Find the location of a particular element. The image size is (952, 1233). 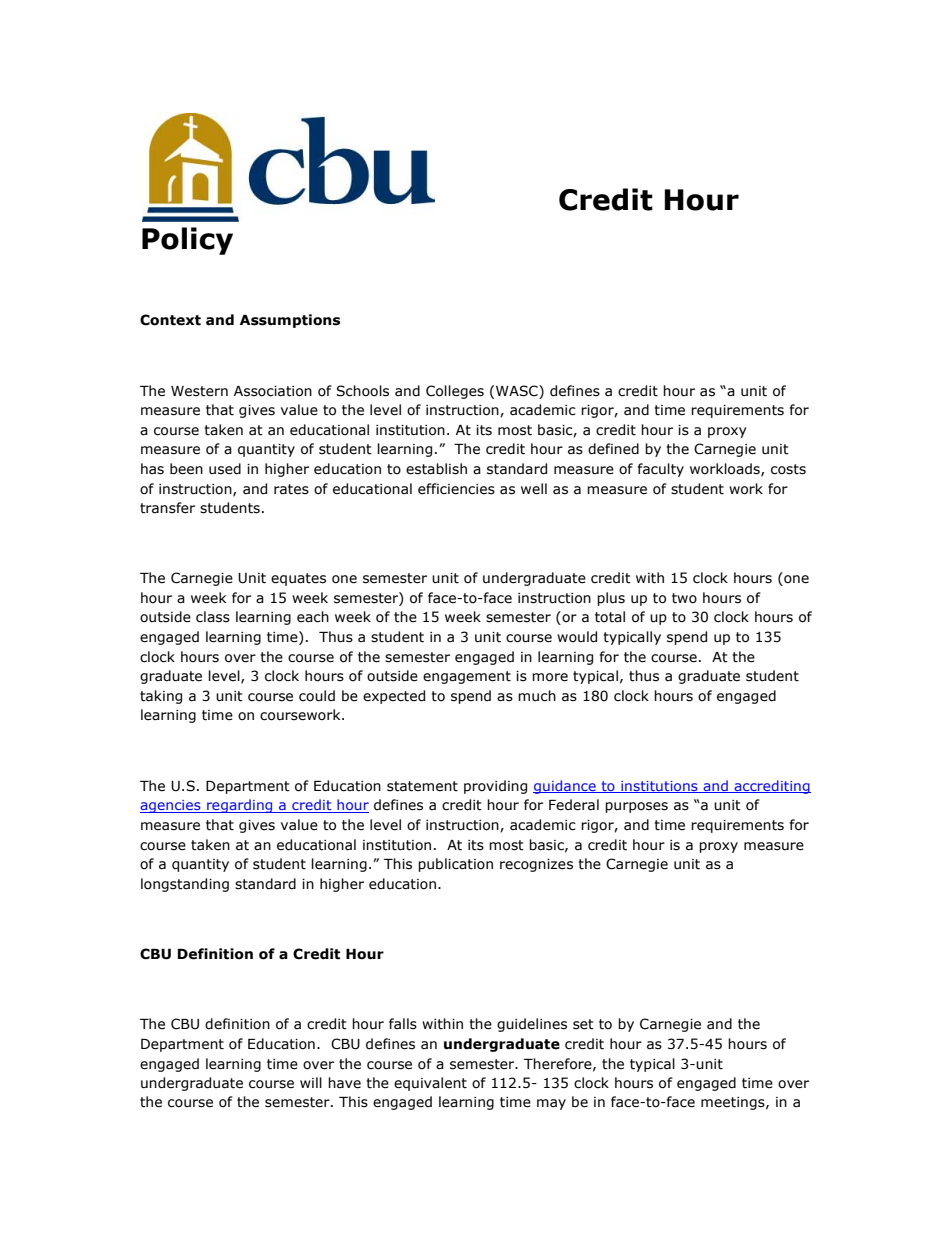

two is located at coordinates (684, 598).
